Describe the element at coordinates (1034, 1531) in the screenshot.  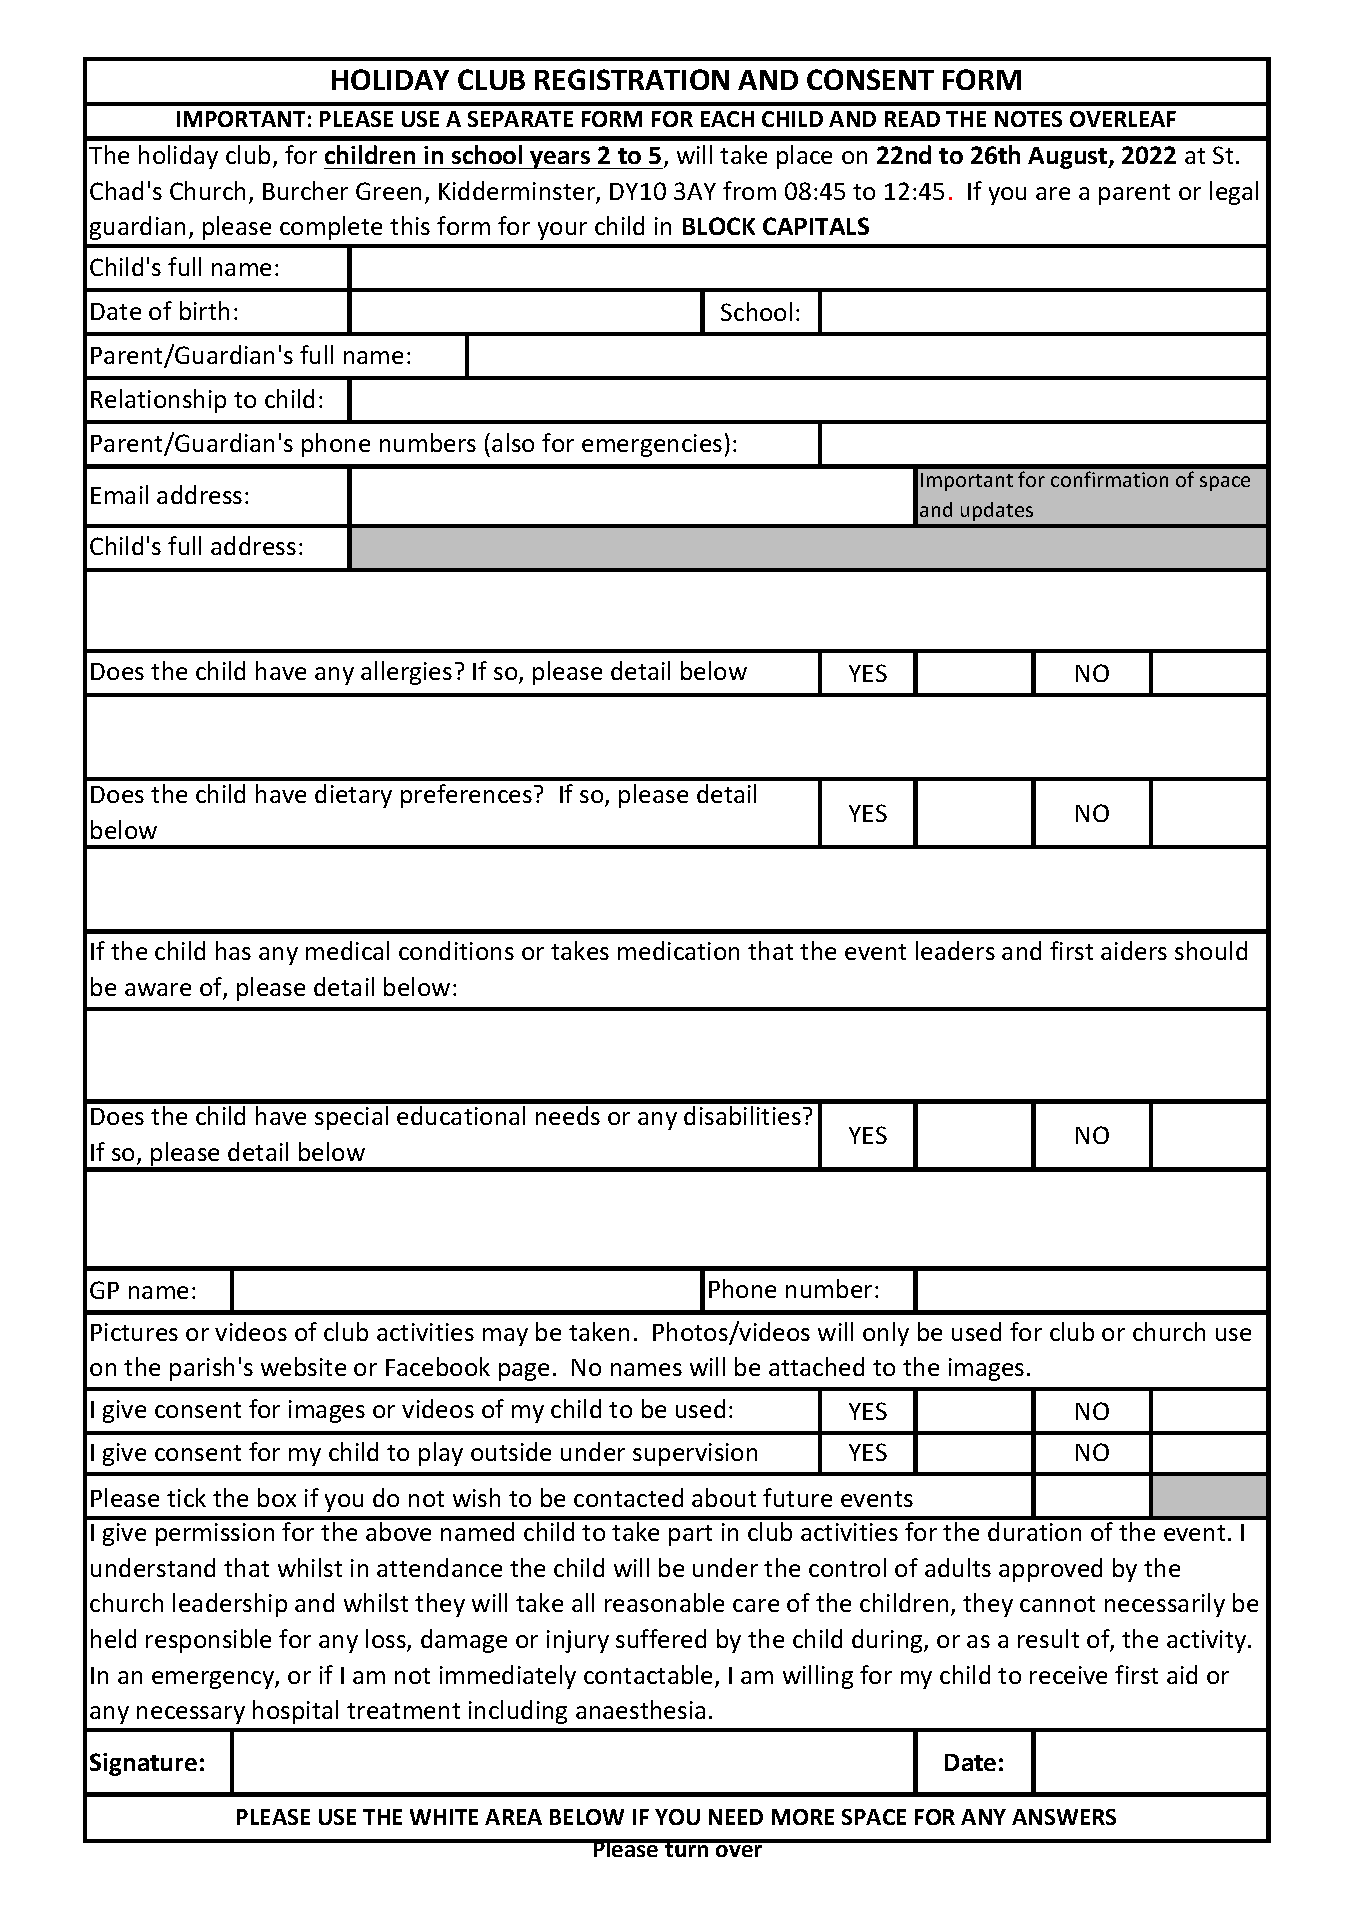
I see `duration` at that location.
